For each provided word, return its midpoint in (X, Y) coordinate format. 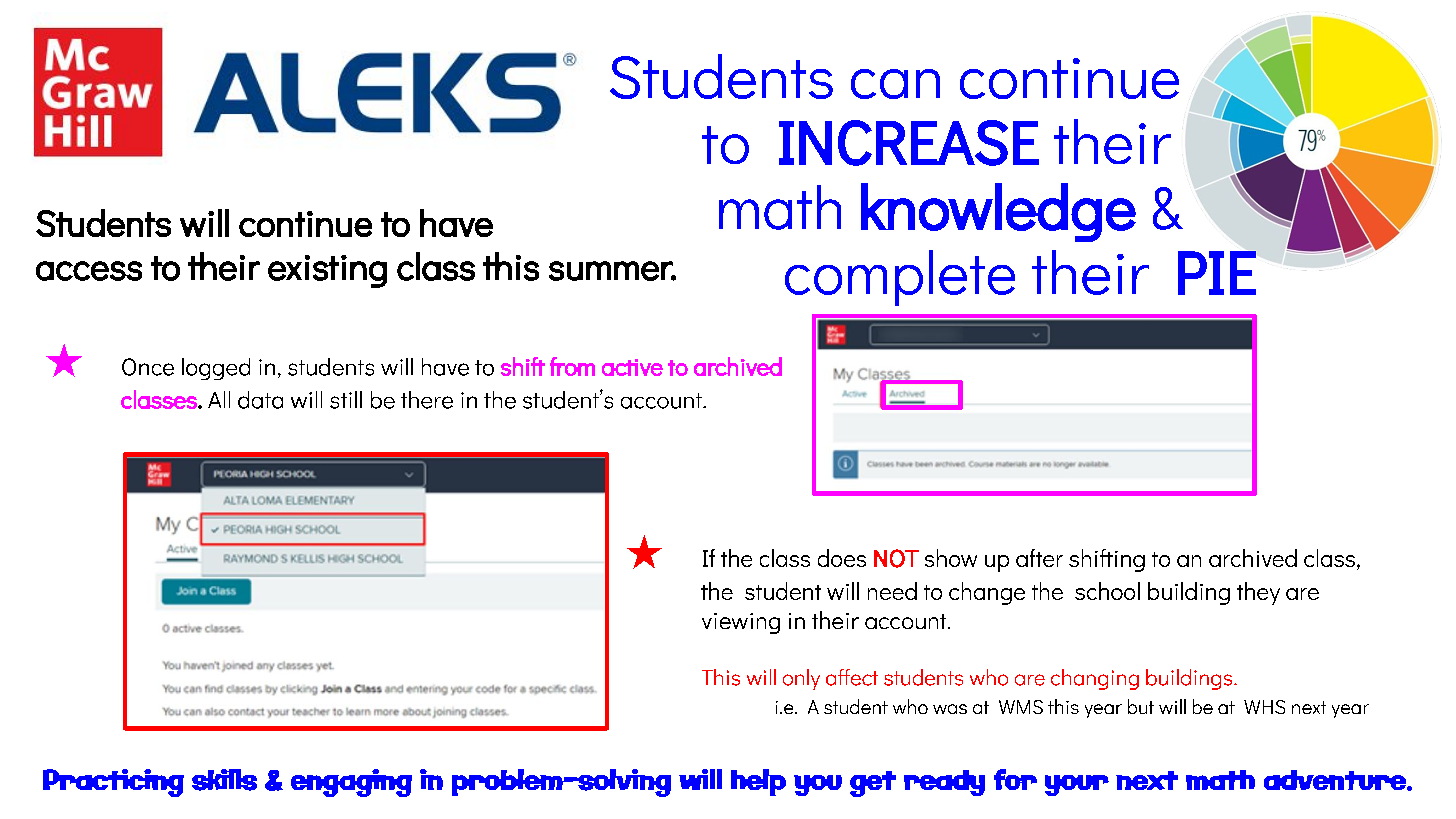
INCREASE (909, 143)
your (1077, 785)
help (758, 782)
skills (224, 780)
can (895, 84)
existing (327, 271)
